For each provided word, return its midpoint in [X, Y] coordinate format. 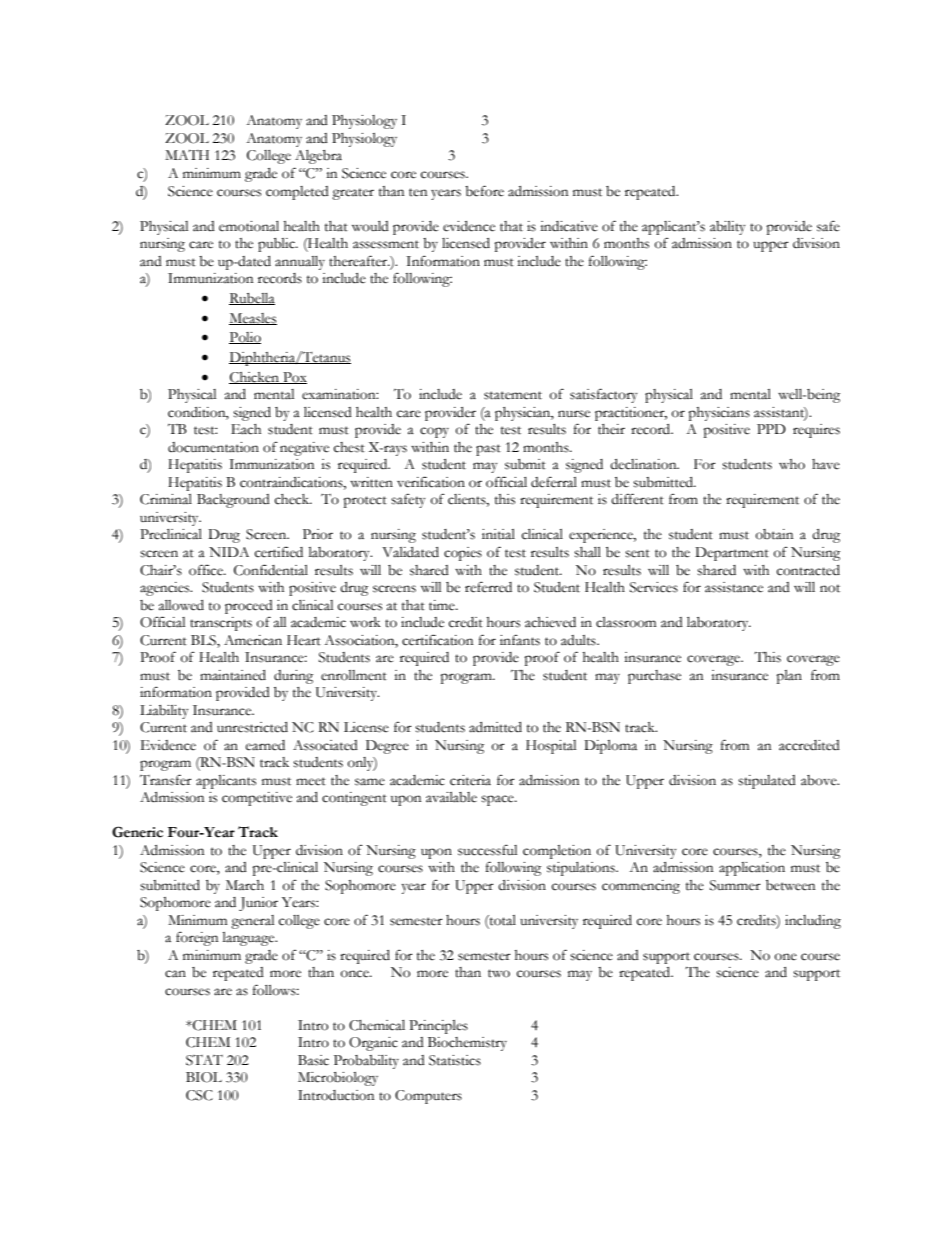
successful [487, 850]
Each [246, 429]
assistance [734, 587]
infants [520, 640]
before [484, 191]
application [752, 869]
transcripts [221, 624]
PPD [771, 429]
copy [434, 432]
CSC [199, 1095]
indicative [569, 226]
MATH [187, 154]
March [245, 885]
